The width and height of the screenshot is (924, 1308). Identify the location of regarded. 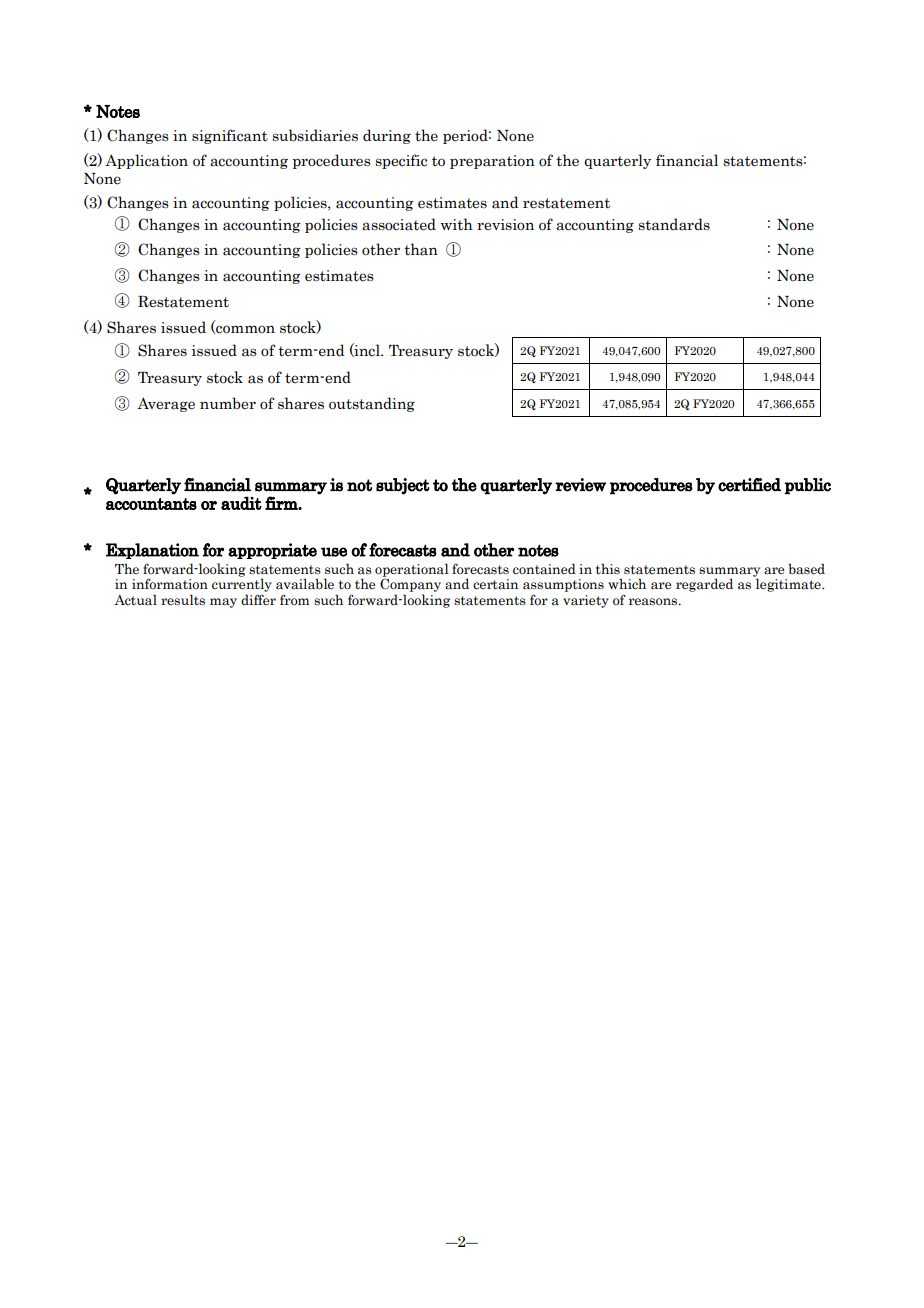
(704, 585).
